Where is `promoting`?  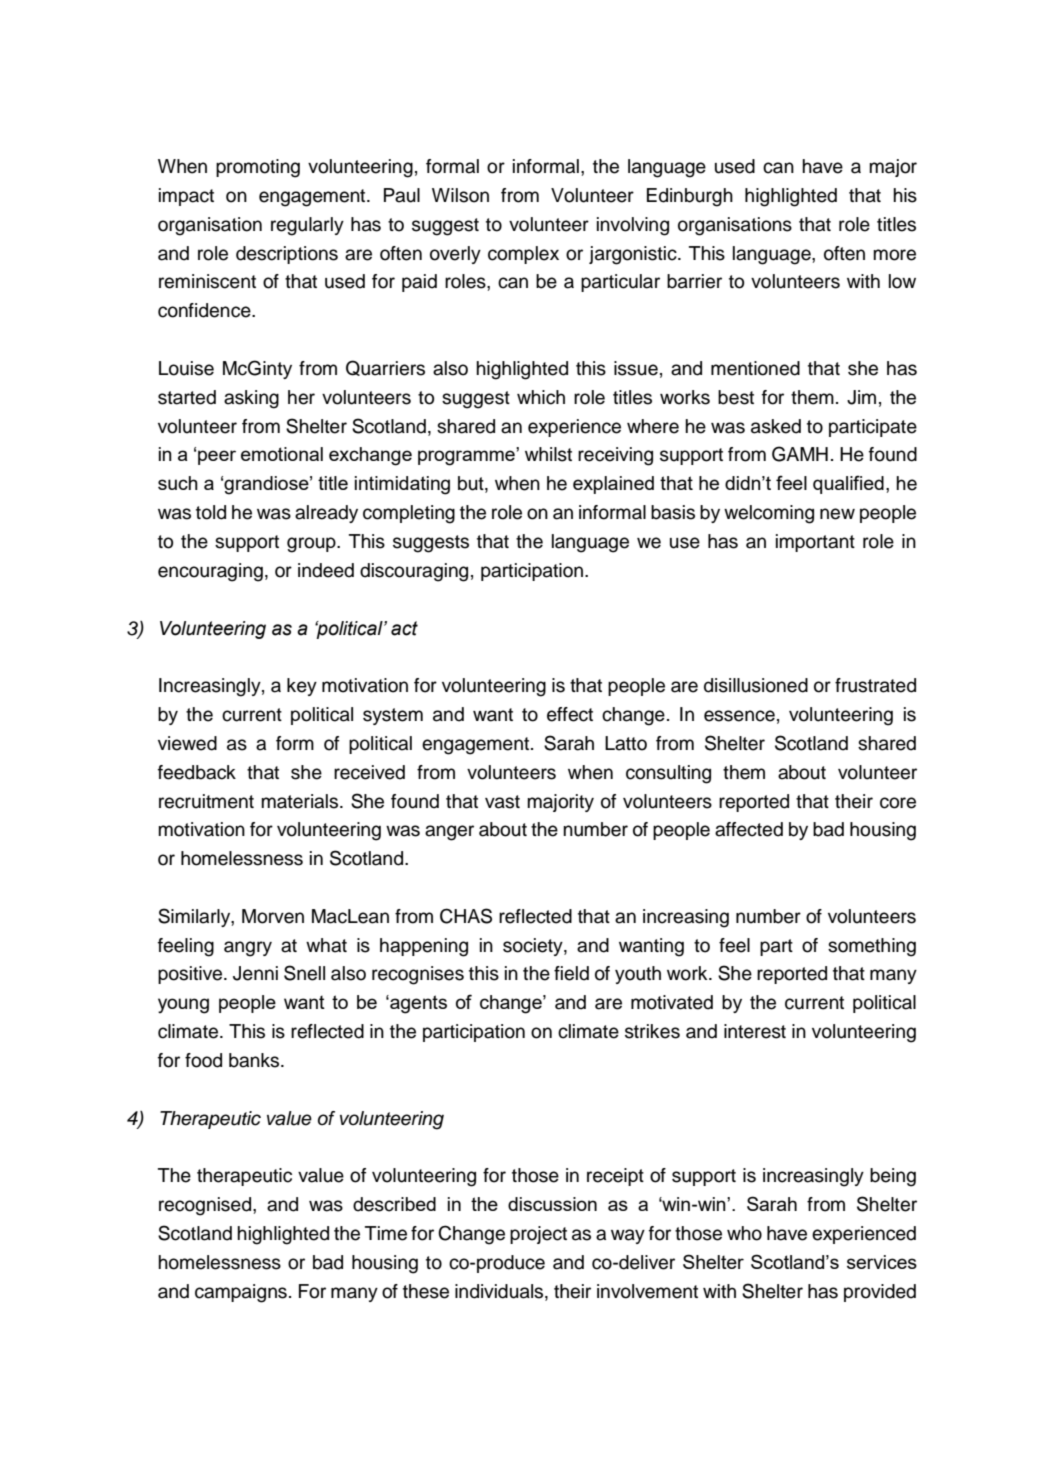
promoting is located at coordinates (258, 168).
